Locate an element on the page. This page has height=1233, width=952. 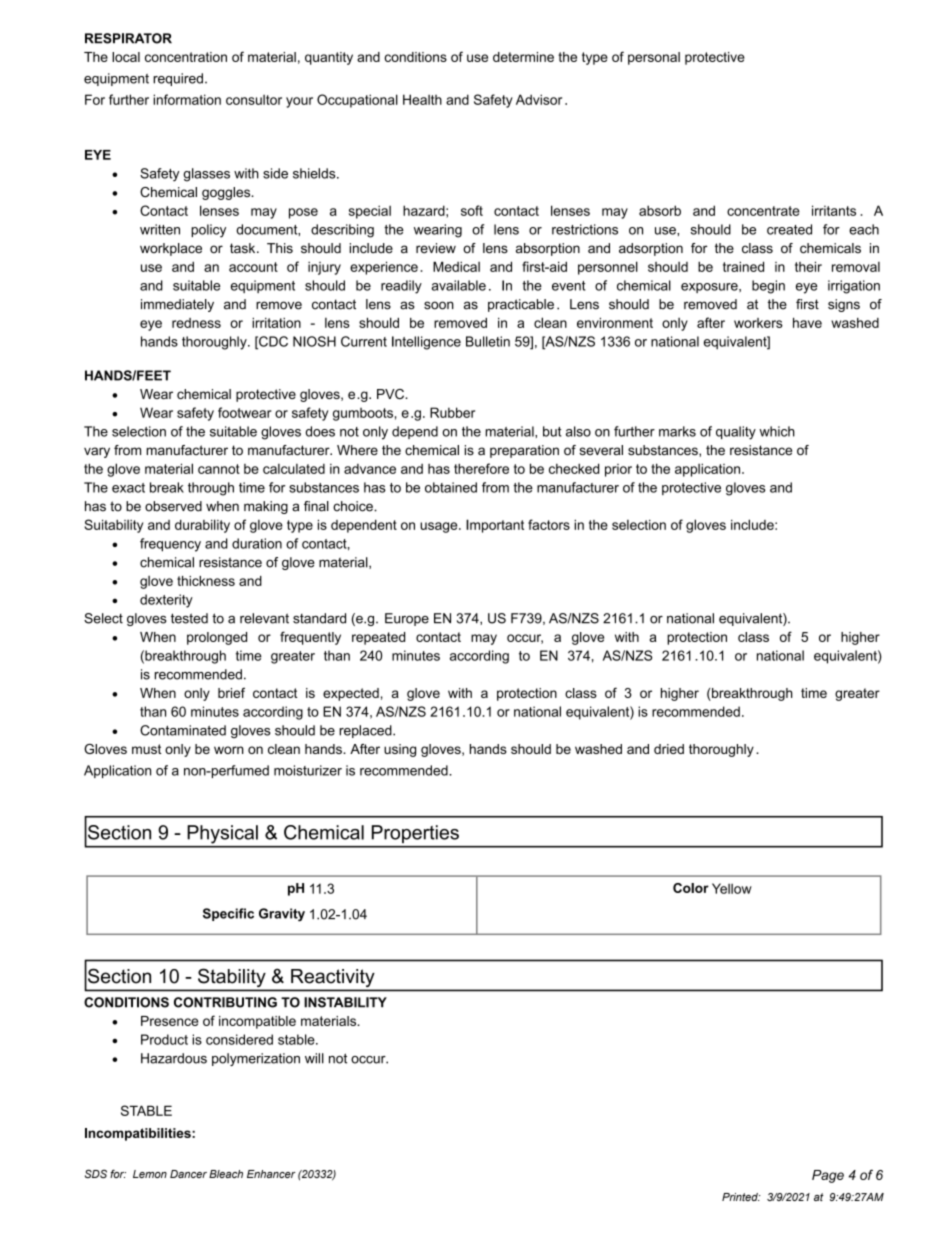
Dancer is located at coordinates (188, 1174).
